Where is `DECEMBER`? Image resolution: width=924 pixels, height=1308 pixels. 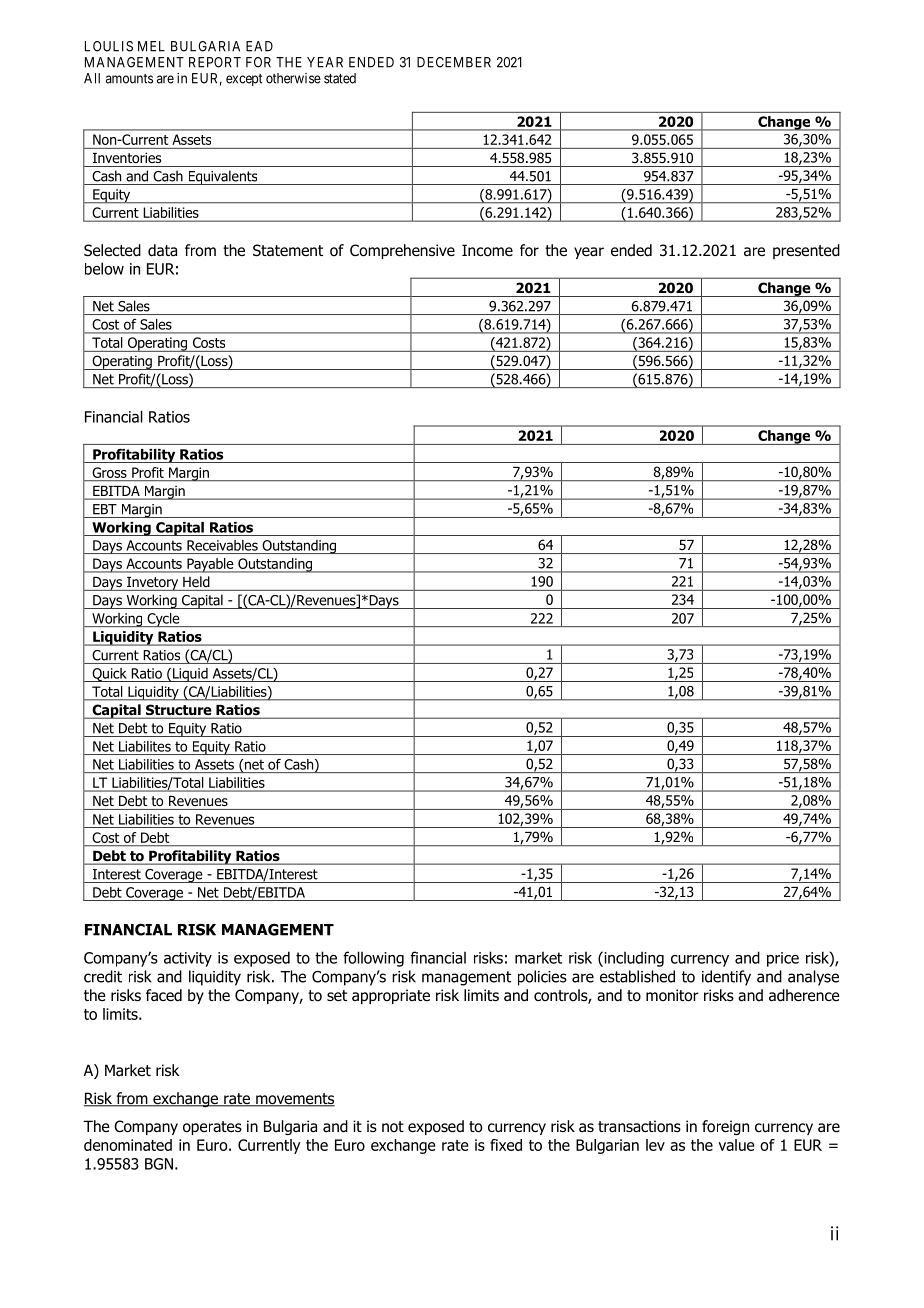 DECEMBER is located at coordinates (454, 62).
